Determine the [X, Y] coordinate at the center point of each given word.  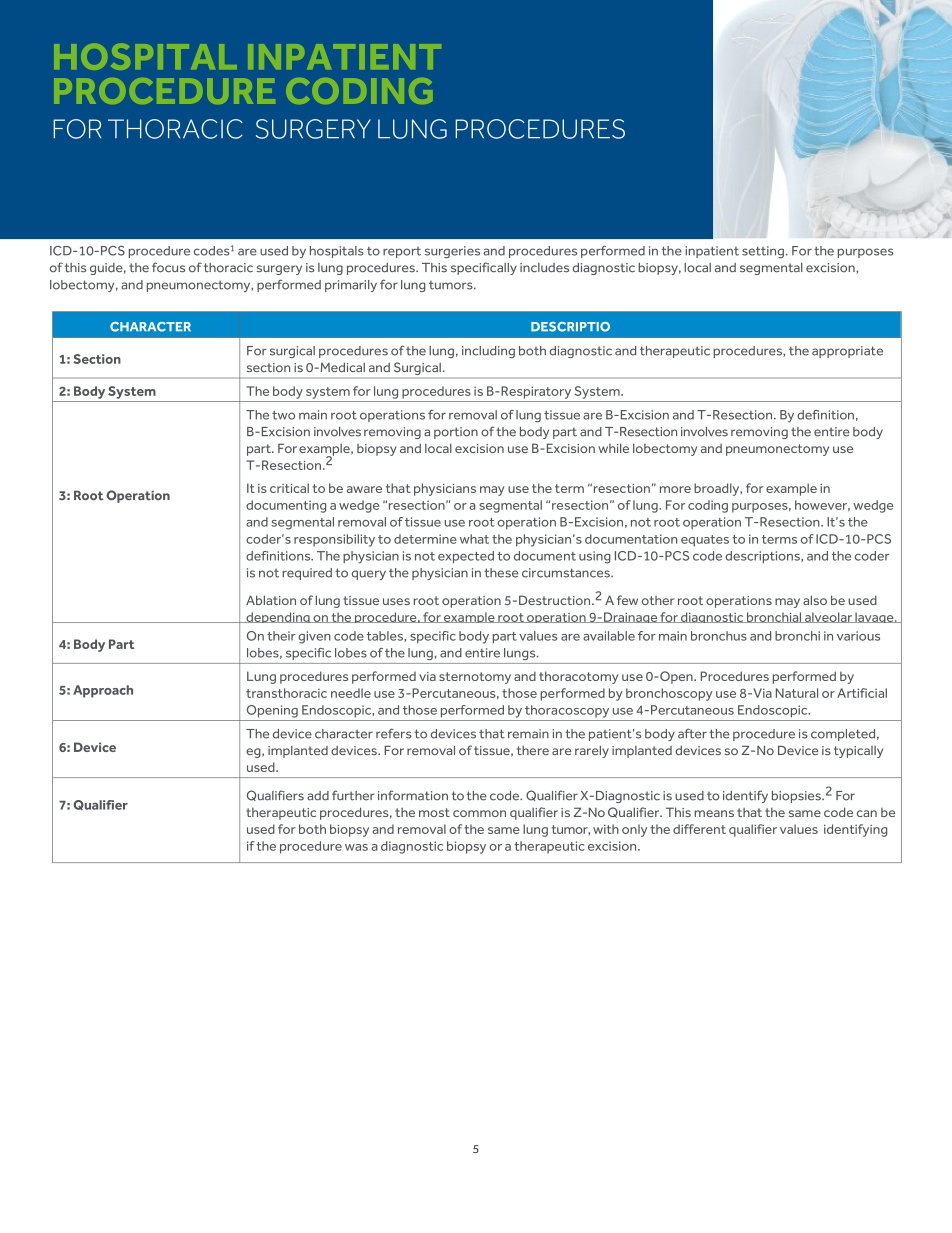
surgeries [452, 252]
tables [386, 636]
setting [763, 252]
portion [456, 433]
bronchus [719, 636]
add [318, 796]
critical [289, 488]
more [675, 489]
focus [168, 267]
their [281, 636]
